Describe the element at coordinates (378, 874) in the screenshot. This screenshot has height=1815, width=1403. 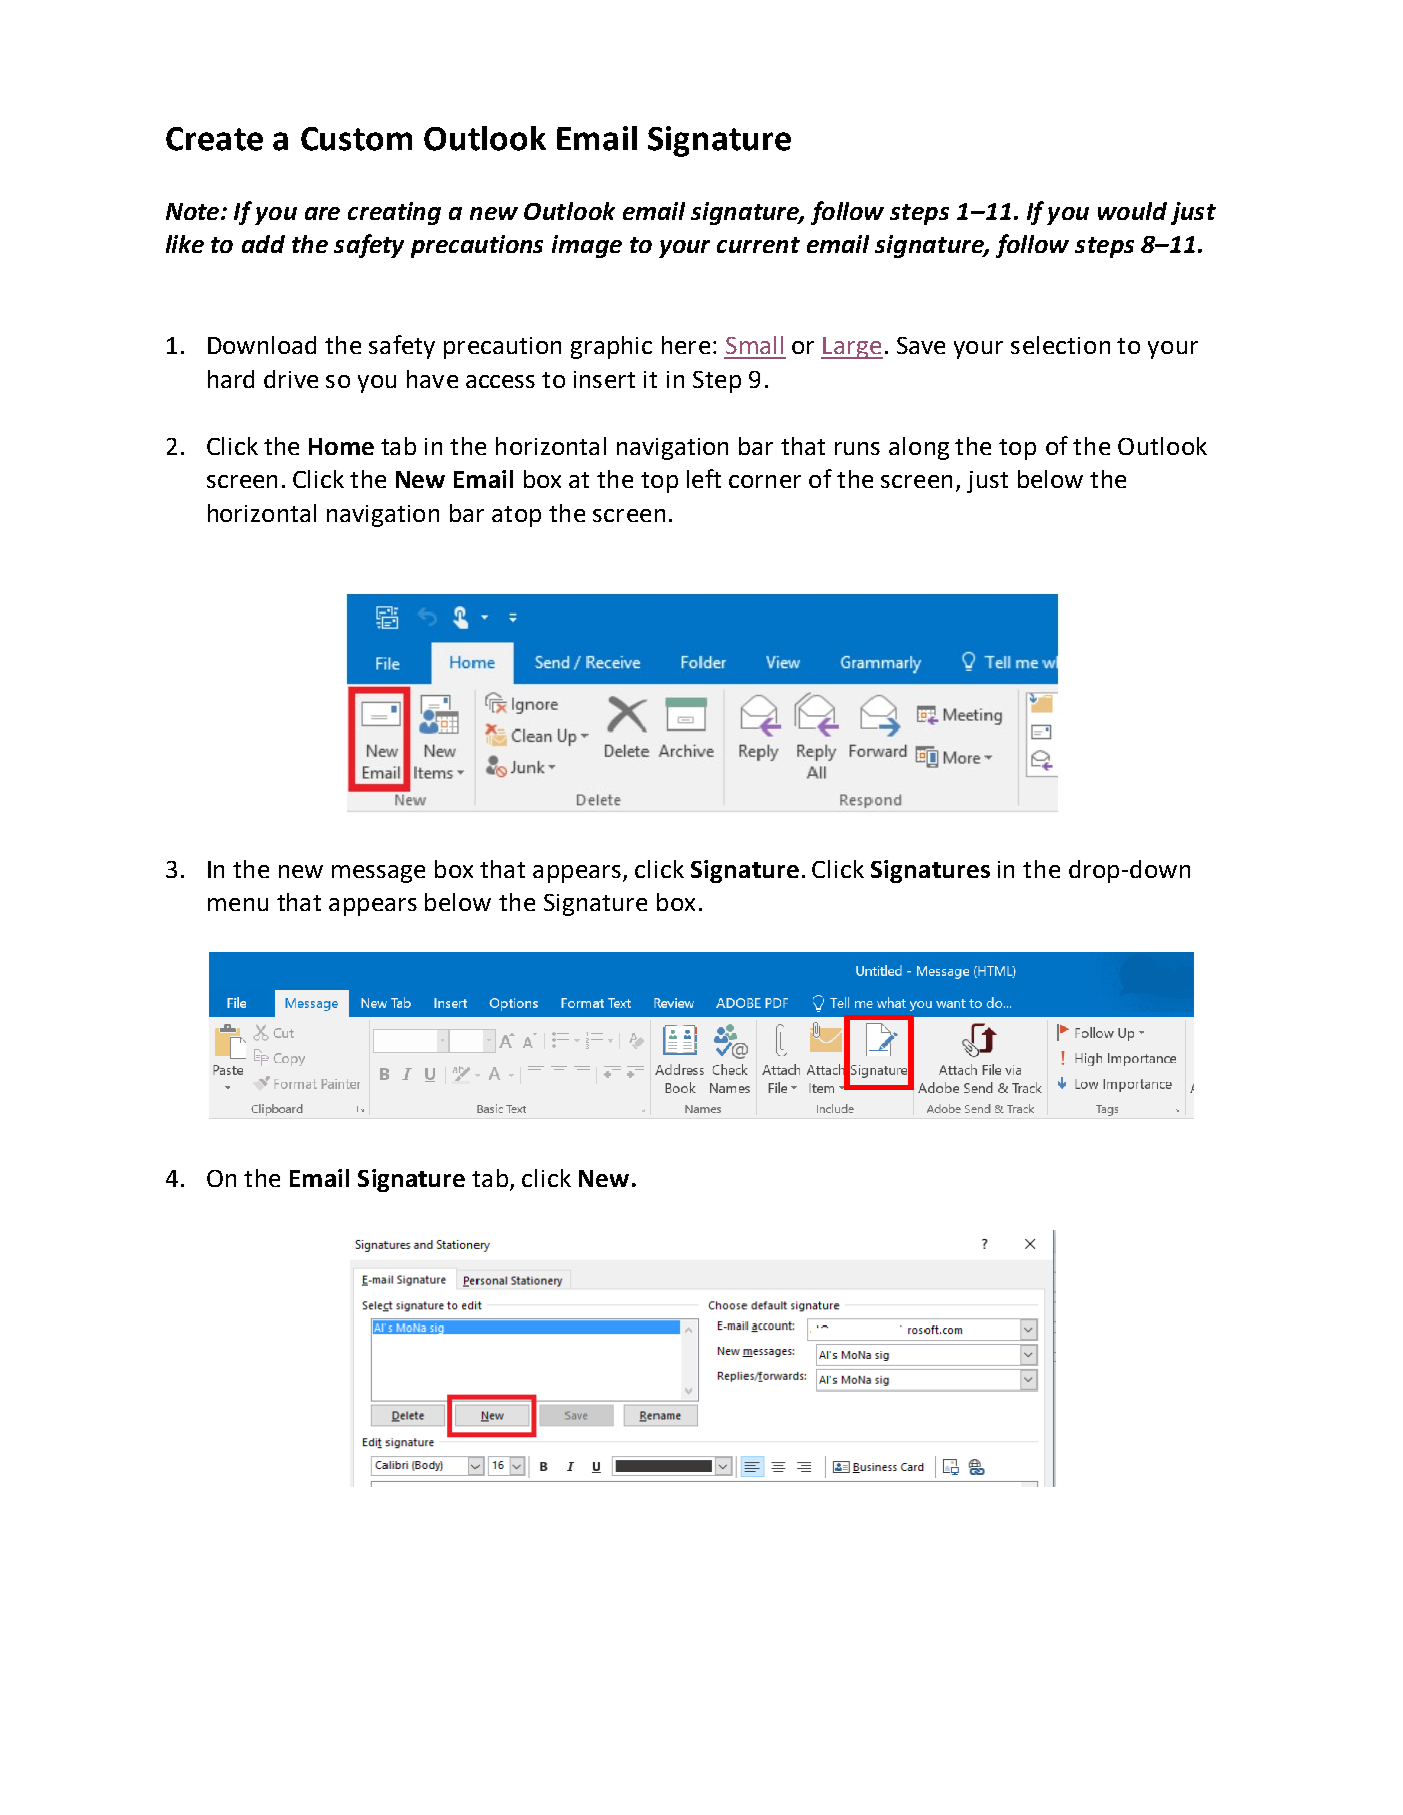
I see `message` at that location.
